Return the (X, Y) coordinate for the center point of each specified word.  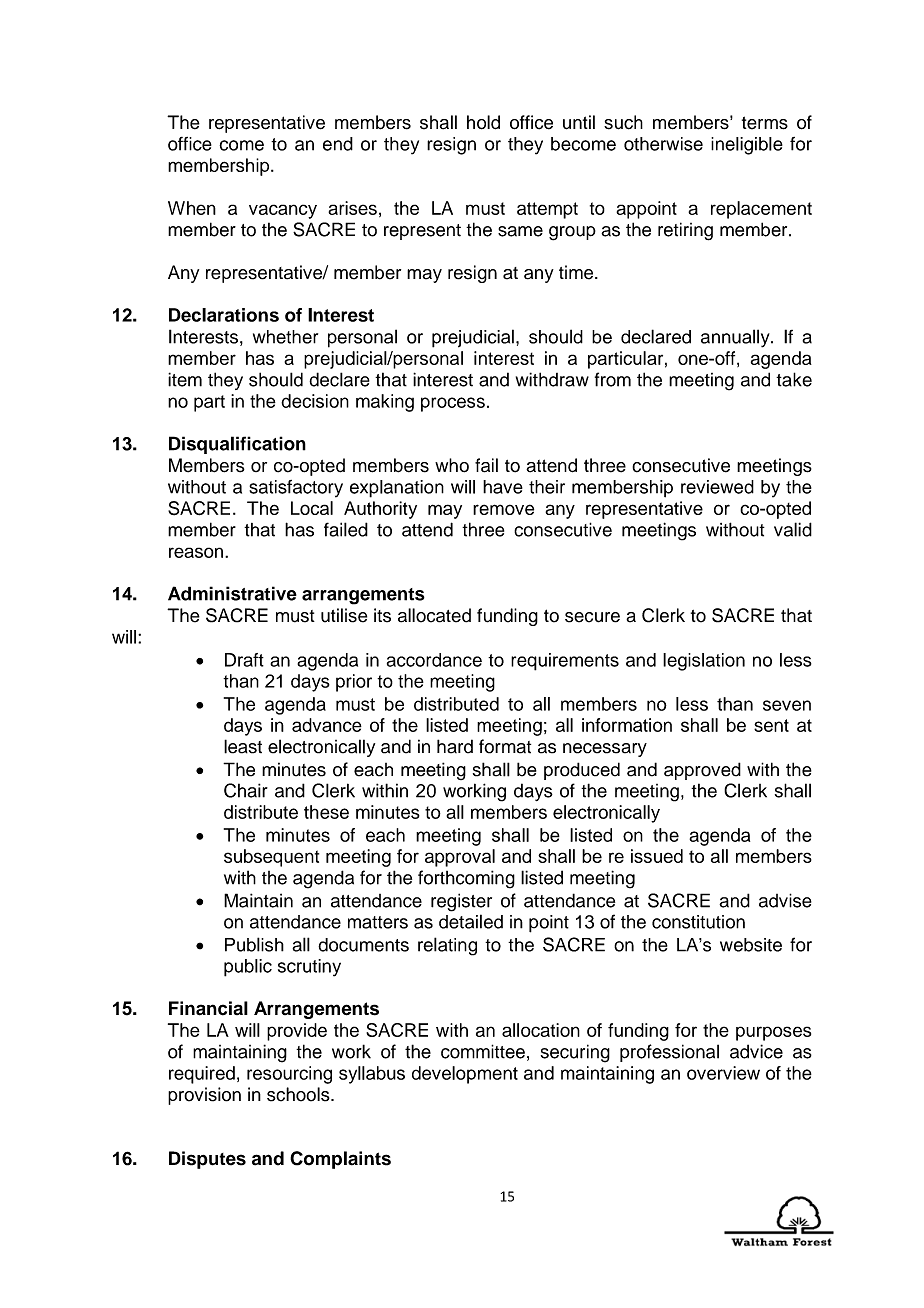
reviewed (717, 487)
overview (723, 1073)
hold (483, 122)
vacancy (283, 211)
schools (299, 1094)
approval (460, 858)
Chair (246, 790)
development (465, 1075)
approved (702, 771)
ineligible (747, 146)
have (503, 487)
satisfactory (296, 489)
